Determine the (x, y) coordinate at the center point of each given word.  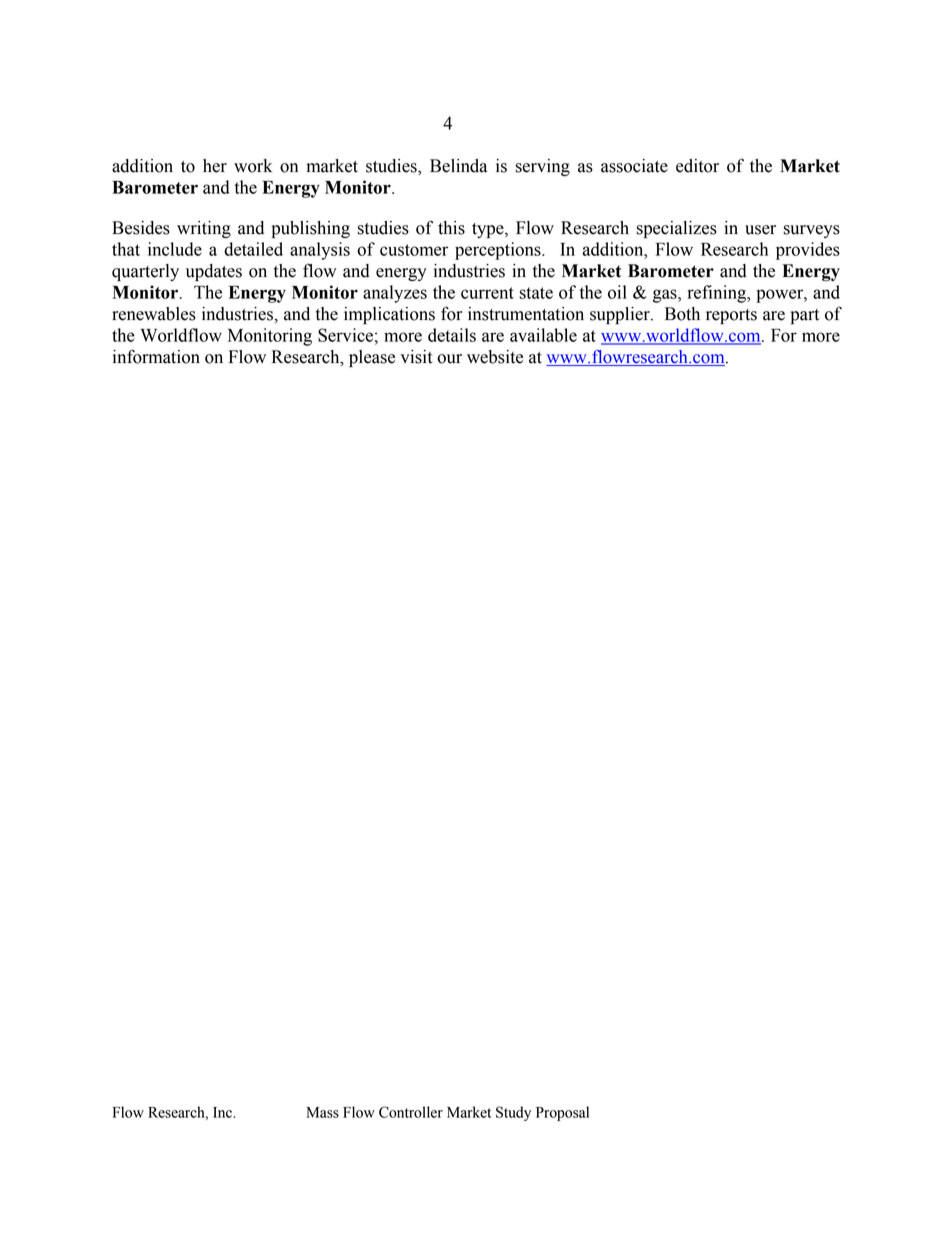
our (449, 359)
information (156, 357)
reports (731, 316)
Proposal (562, 1113)
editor (697, 166)
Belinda (458, 166)
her (215, 166)
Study (513, 1113)
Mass (322, 1112)
